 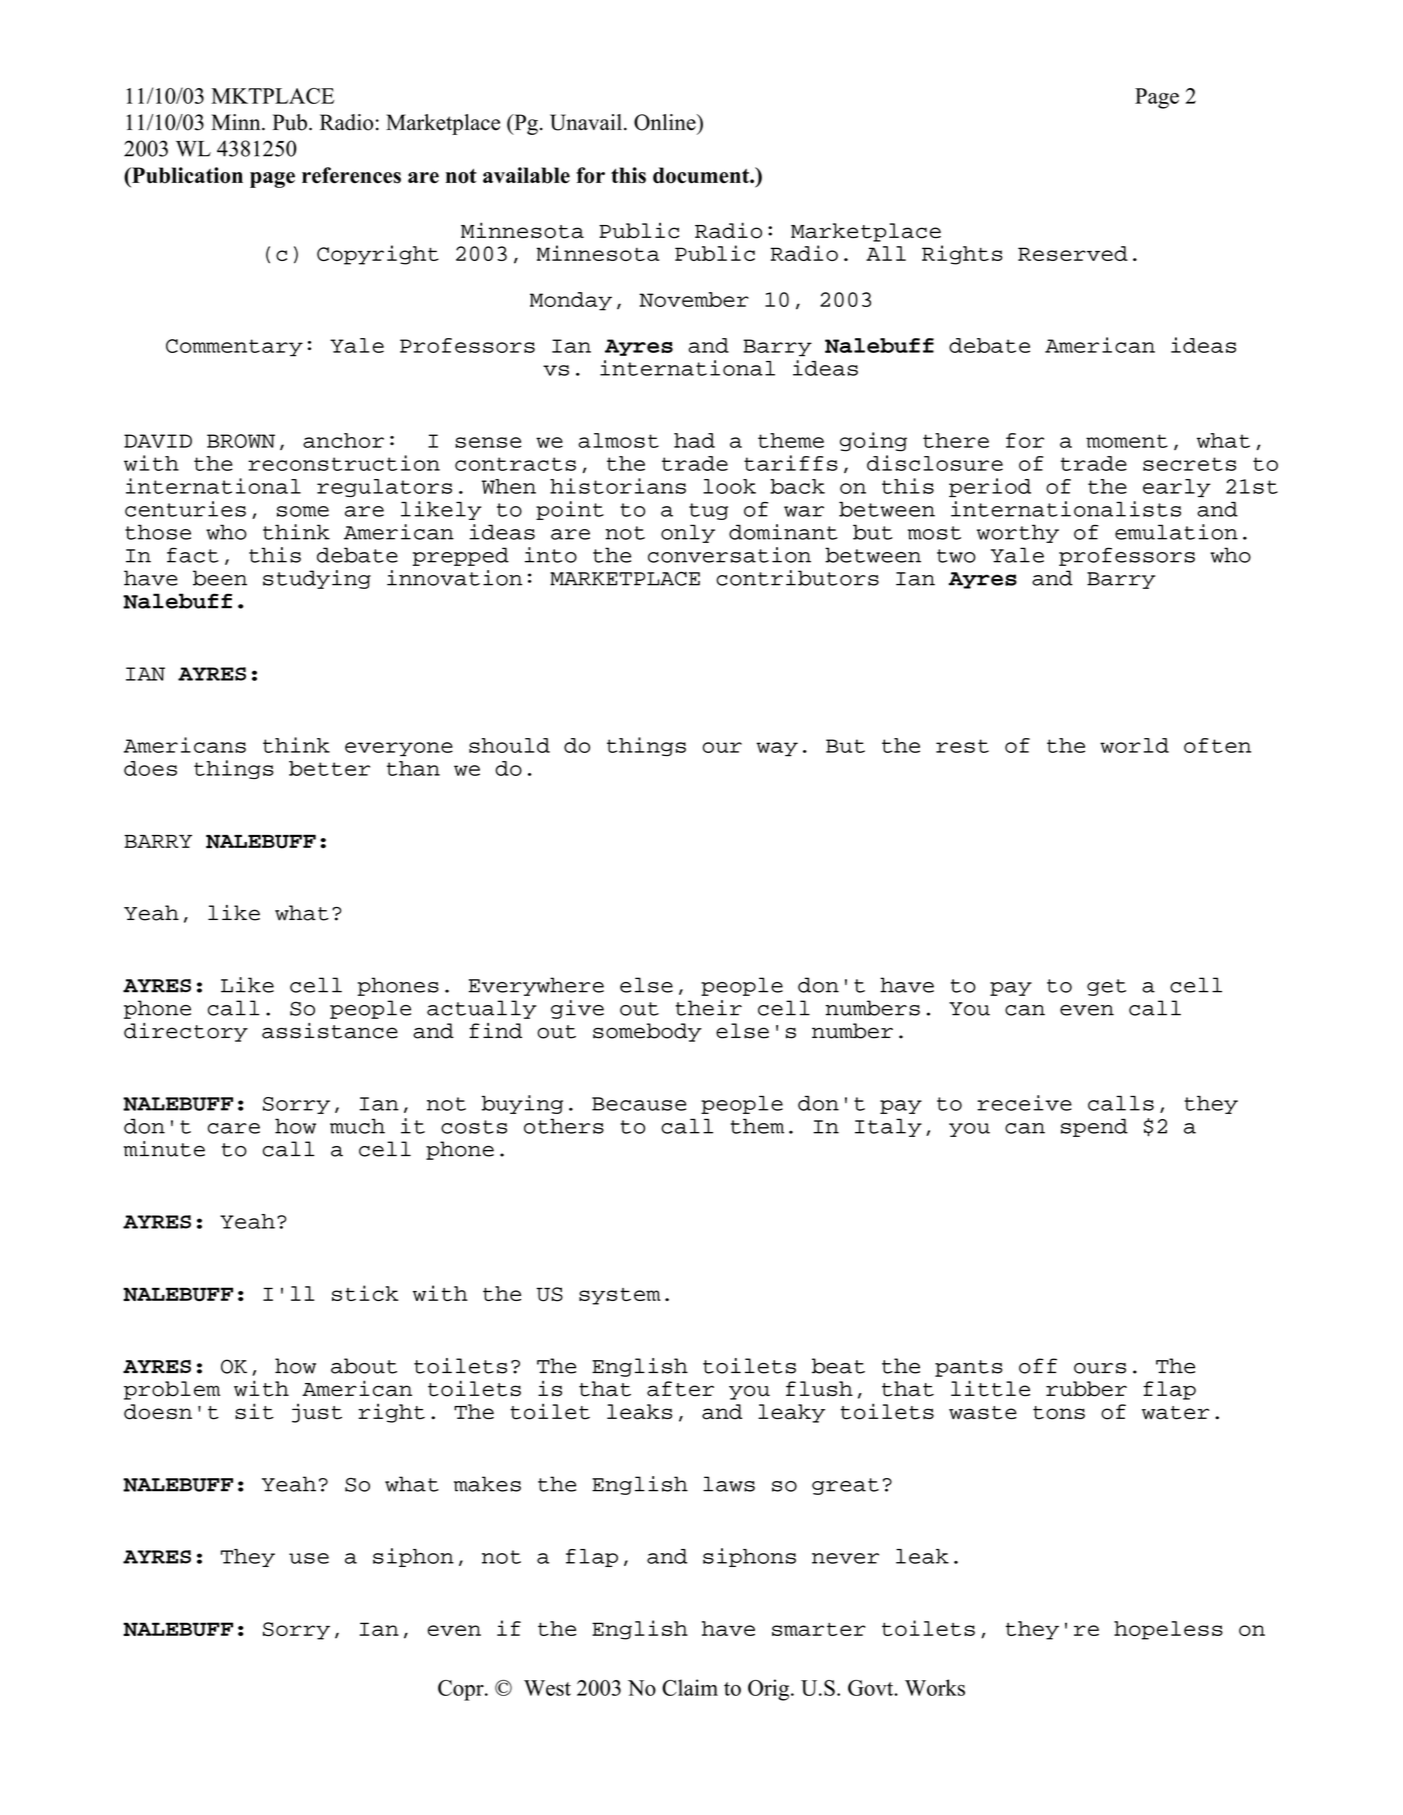 I want to click on conversation, so click(x=729, y=555).
